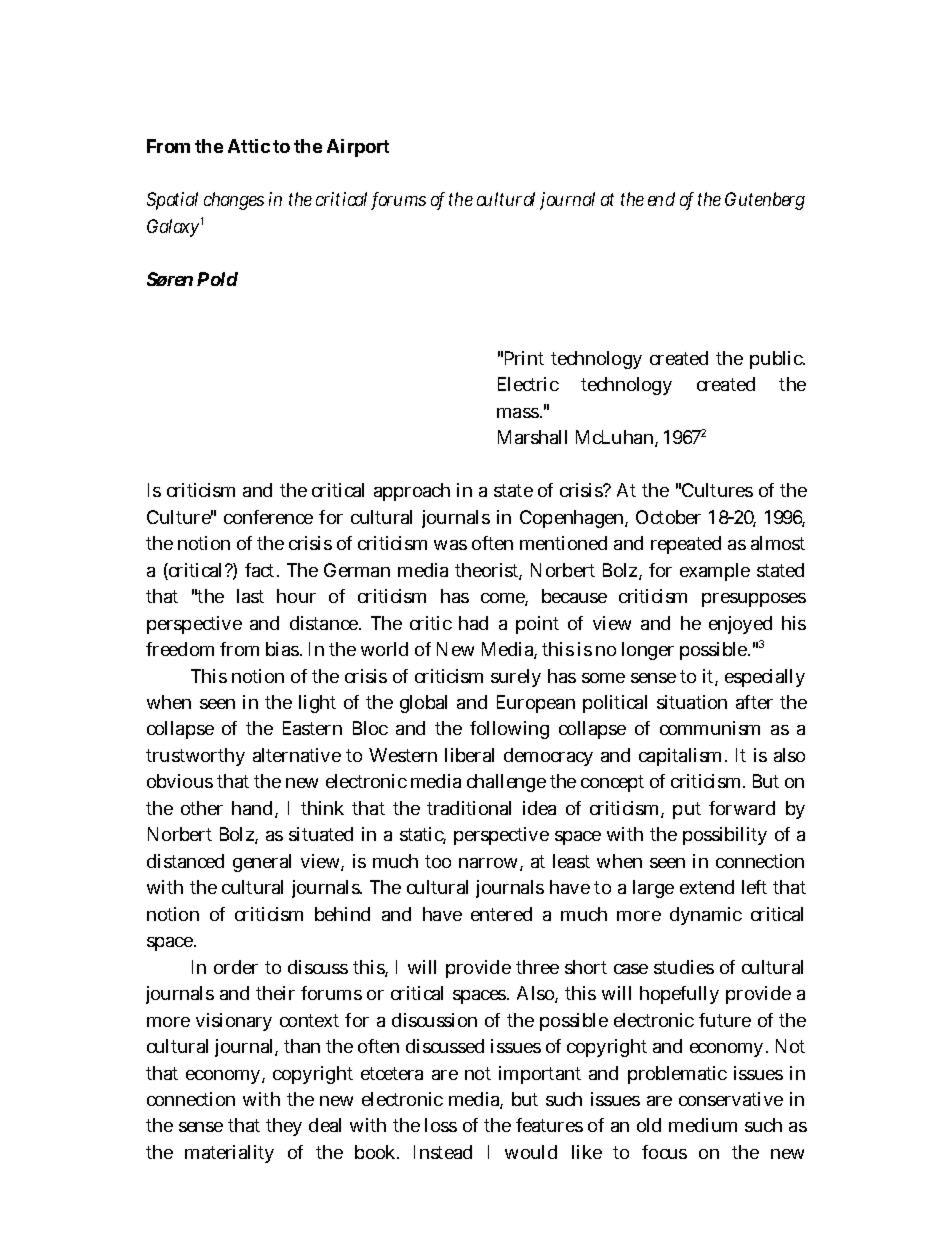 This screenshot has height=1233, width=952. I want to click on Airport, so click(358, 148).
